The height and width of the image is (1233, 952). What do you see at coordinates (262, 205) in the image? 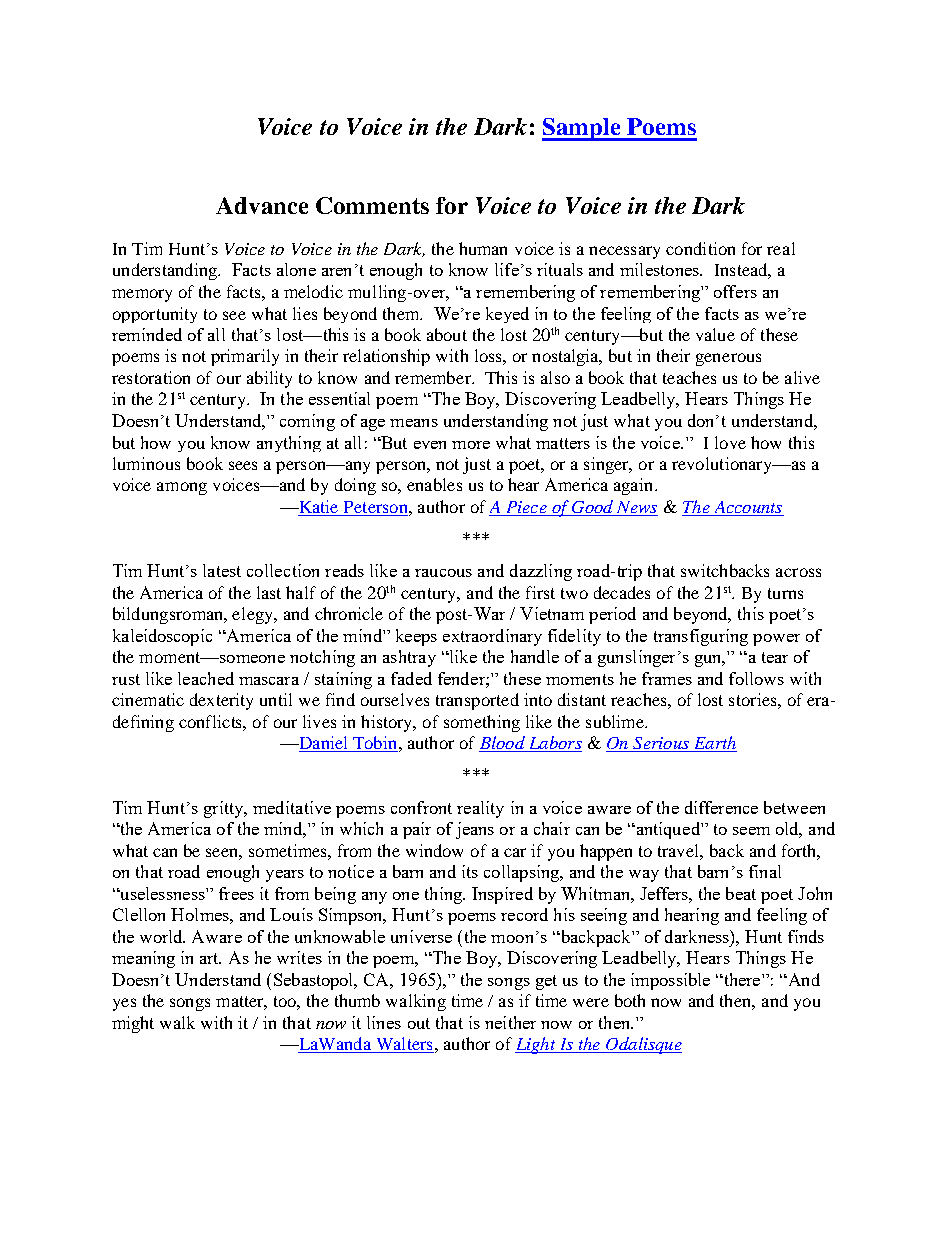
I see `Advance` at bounding box center [262, 205].
